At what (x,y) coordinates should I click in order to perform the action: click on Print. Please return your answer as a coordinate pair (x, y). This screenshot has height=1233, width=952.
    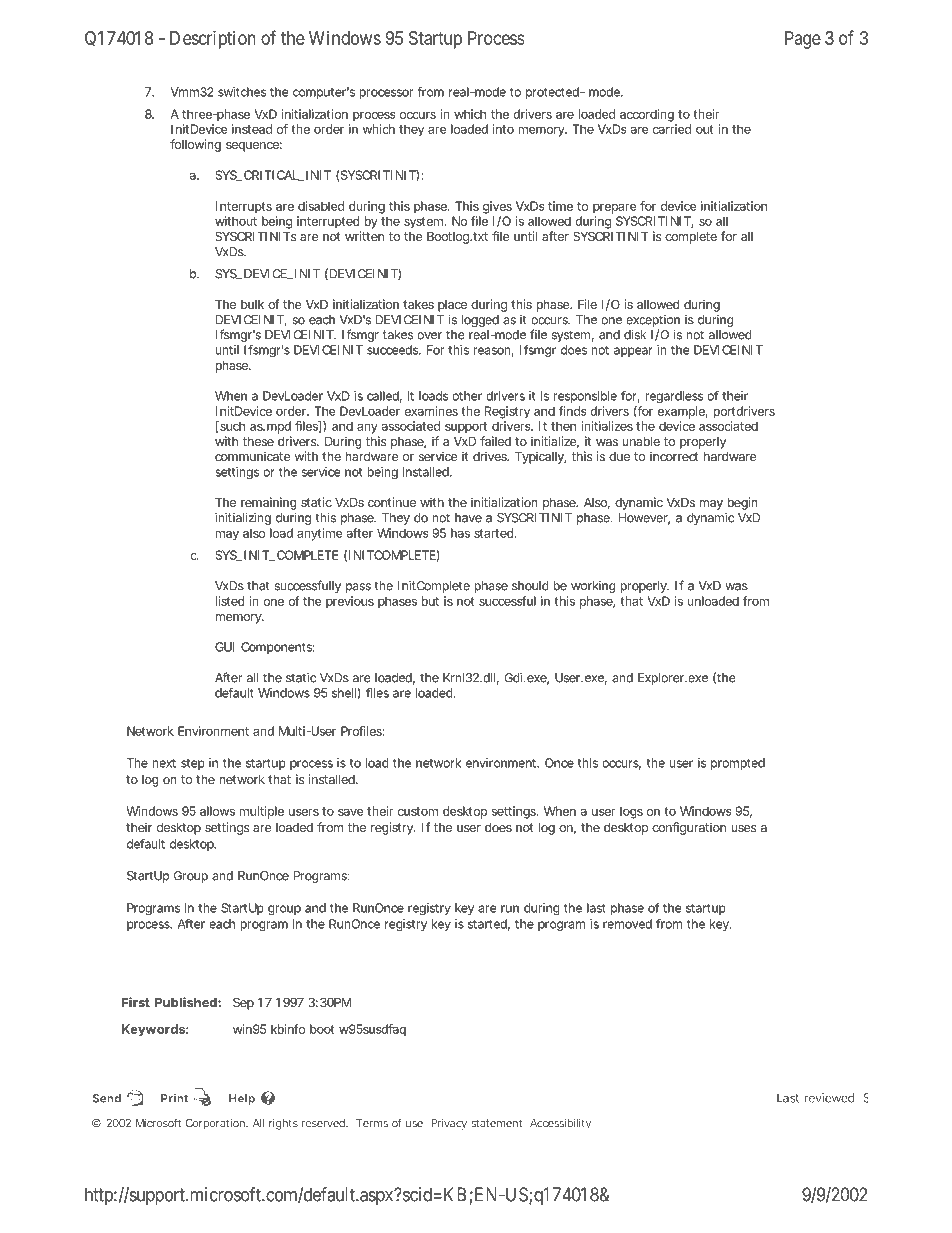
    Looking at the image, I should click on (174, 1098).
